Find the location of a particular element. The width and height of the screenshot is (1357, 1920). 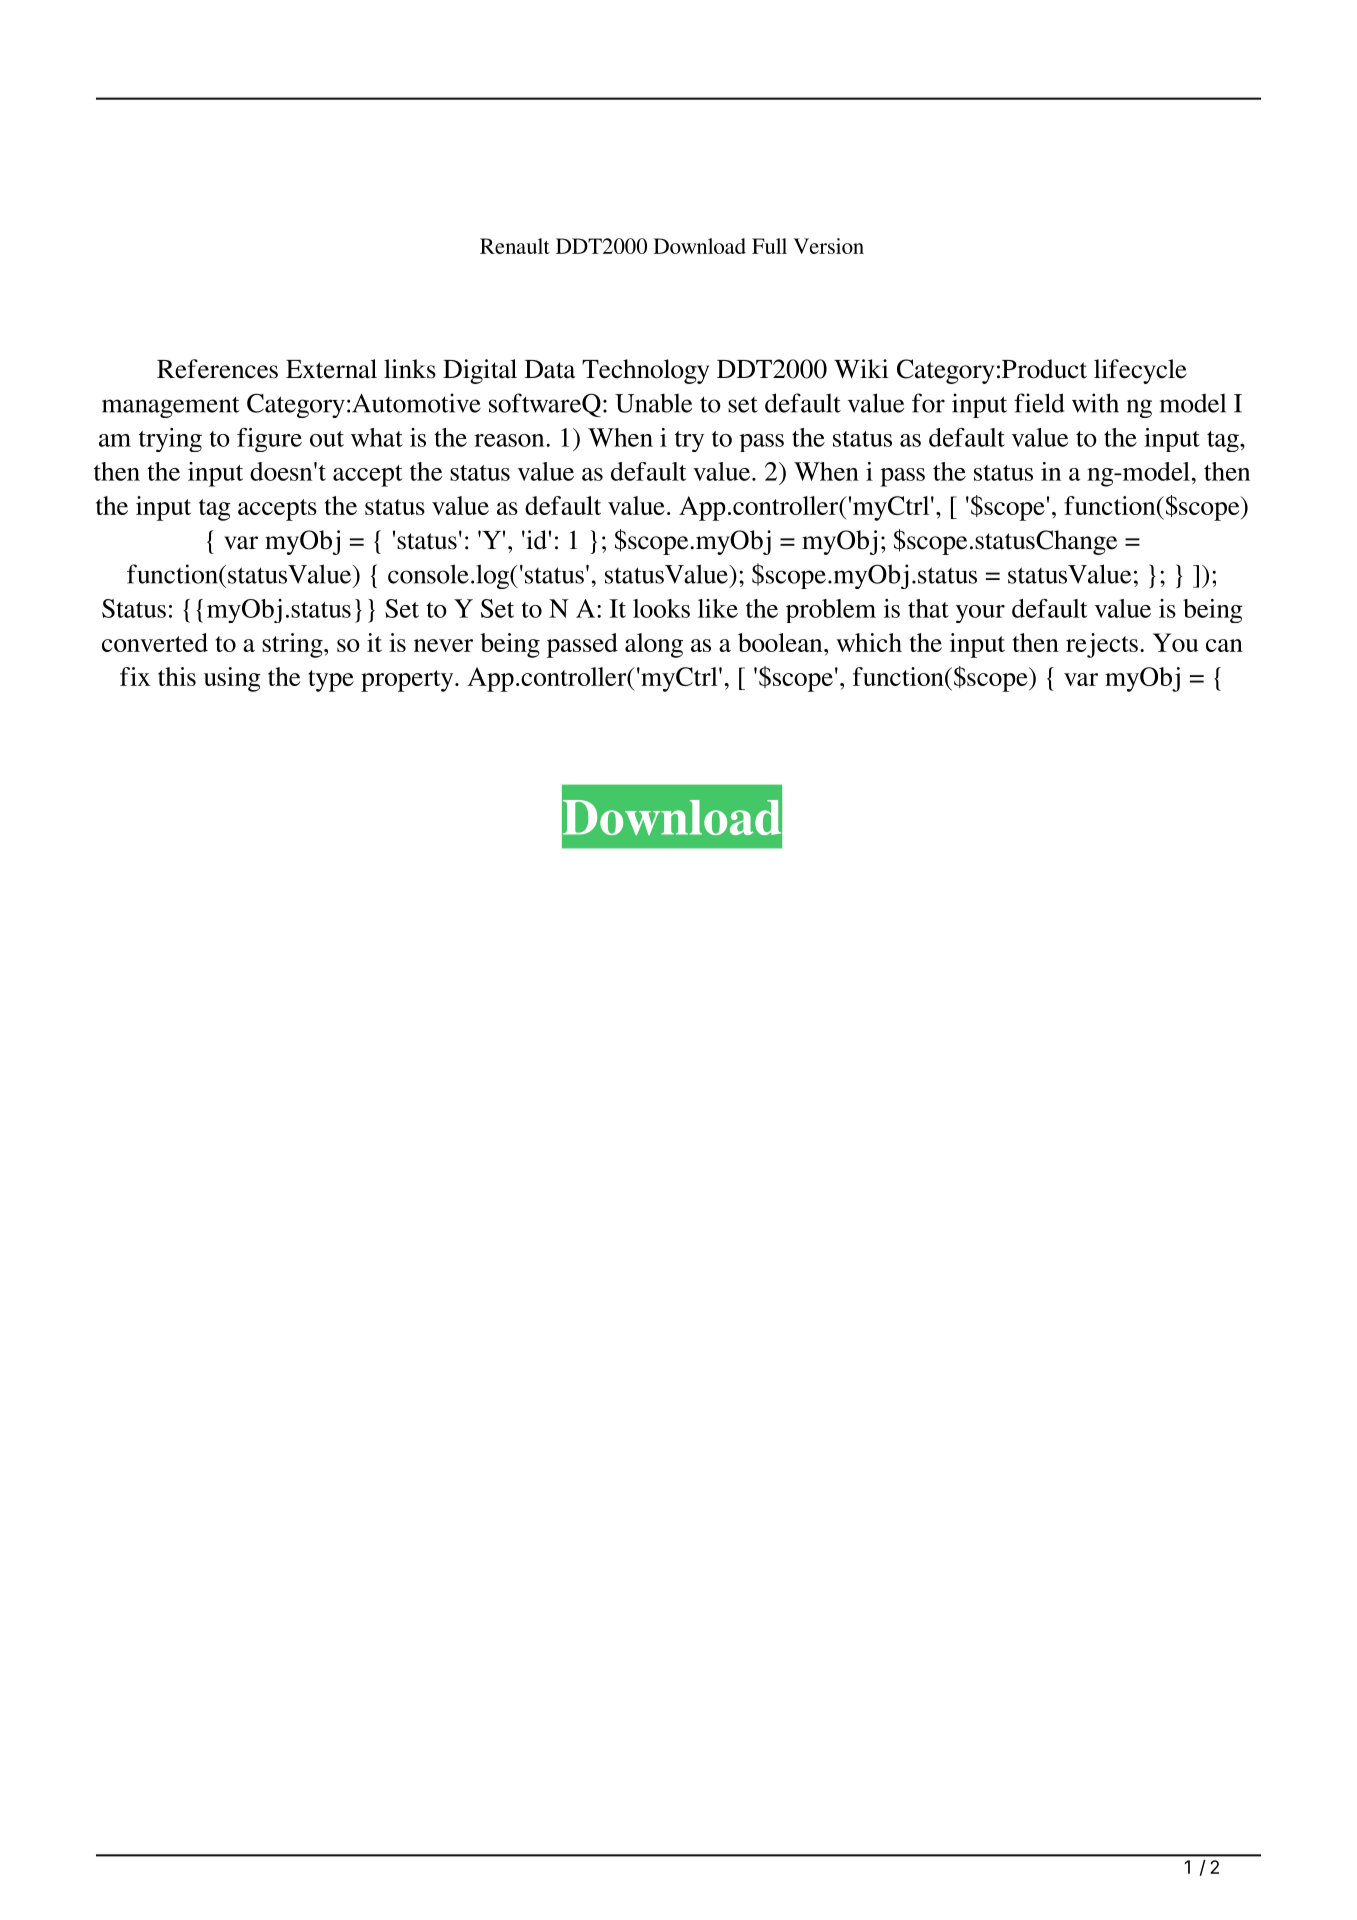

Renault is located at coordinates (515, 246).
